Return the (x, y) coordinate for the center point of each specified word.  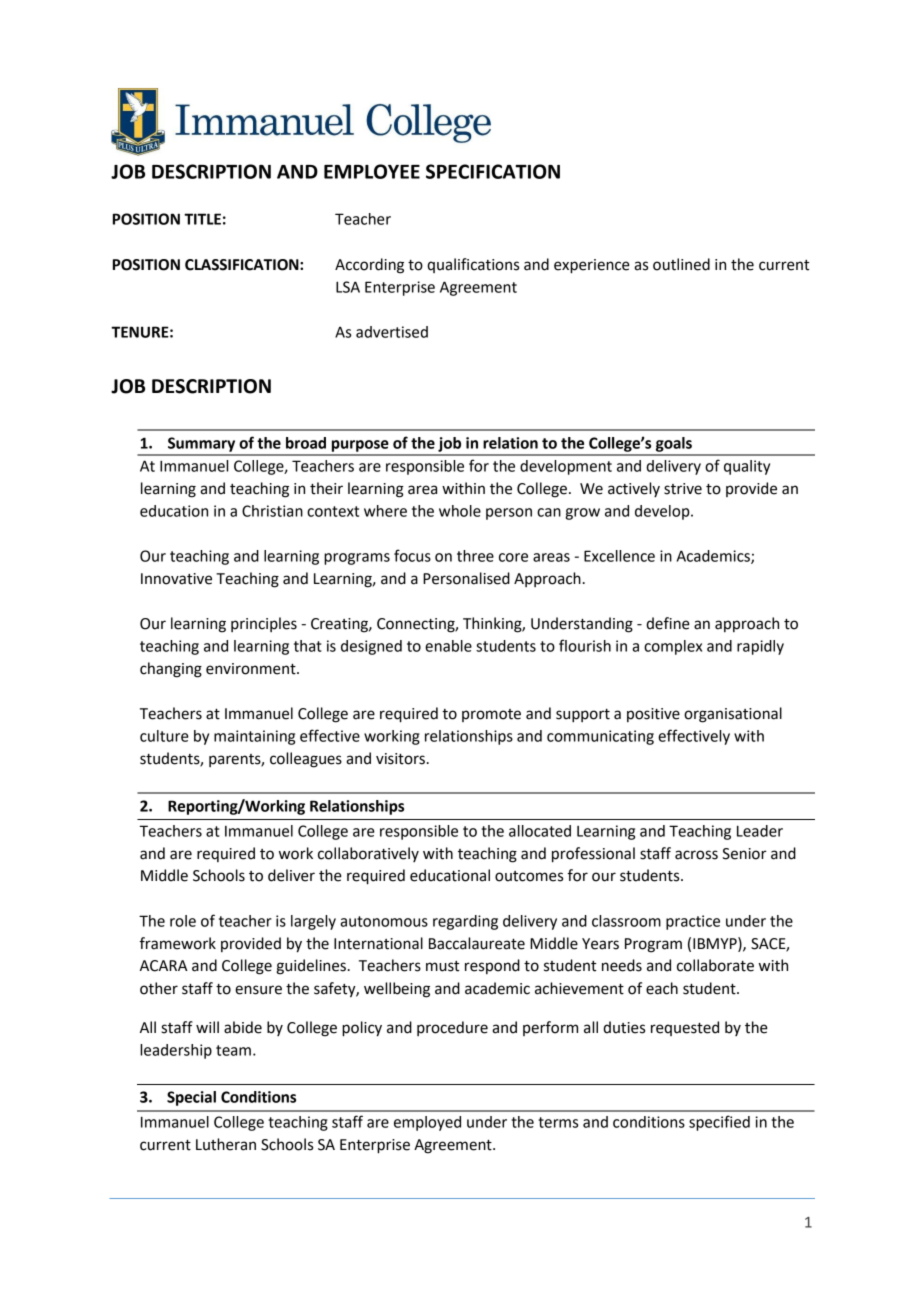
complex (673, 647)
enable (448, 646)
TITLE (202, 219)
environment (252, 669)
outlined (681, 264)
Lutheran (226, 1144)
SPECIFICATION (493, 171)
